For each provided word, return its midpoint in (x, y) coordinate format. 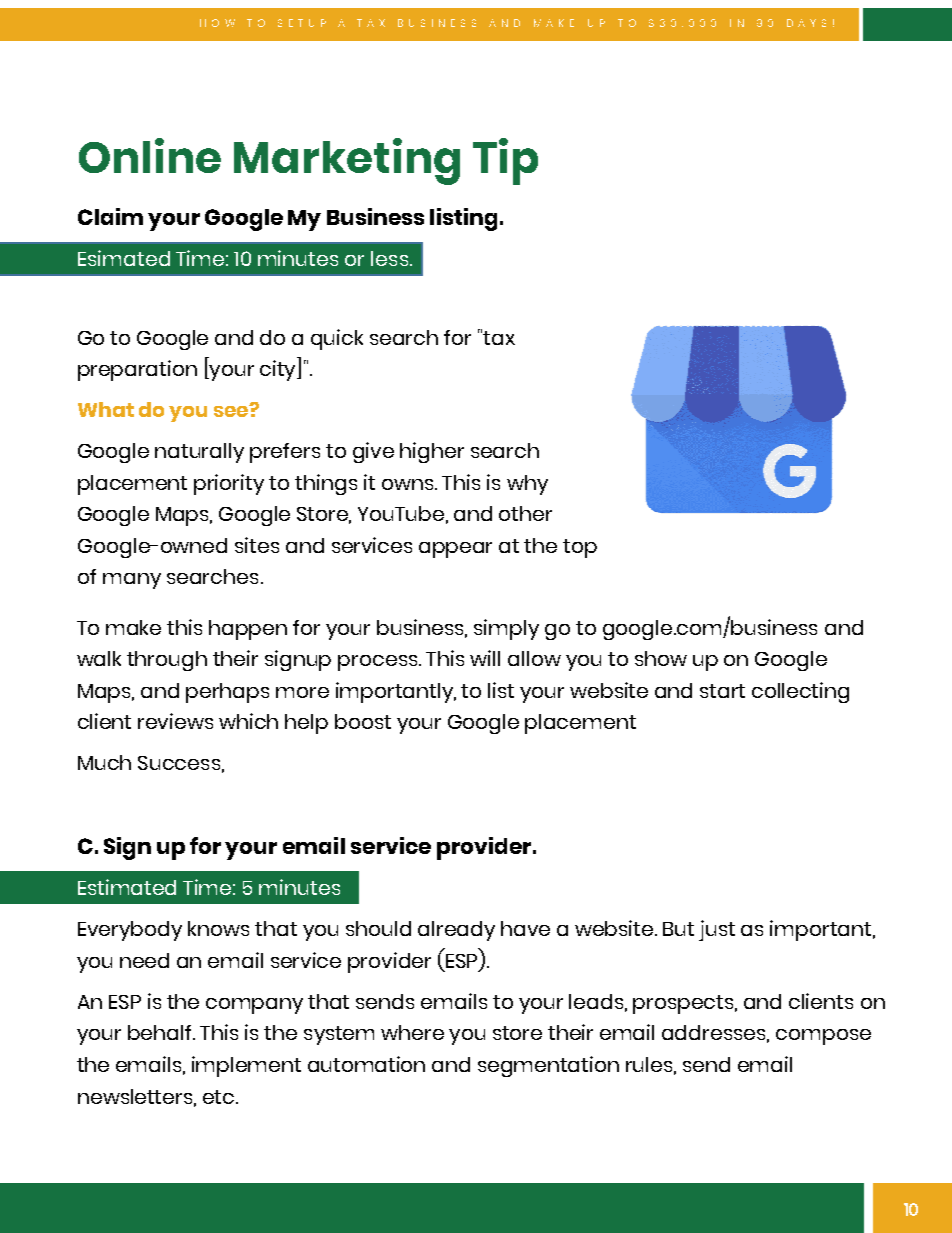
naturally (199, 453)
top (580, 548)
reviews (175, 721)
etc (220, 1097)
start (722, 691)
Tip (505, 161)
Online (150, 155)
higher (432, 452)
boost (363, 721)
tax (499, 338)
